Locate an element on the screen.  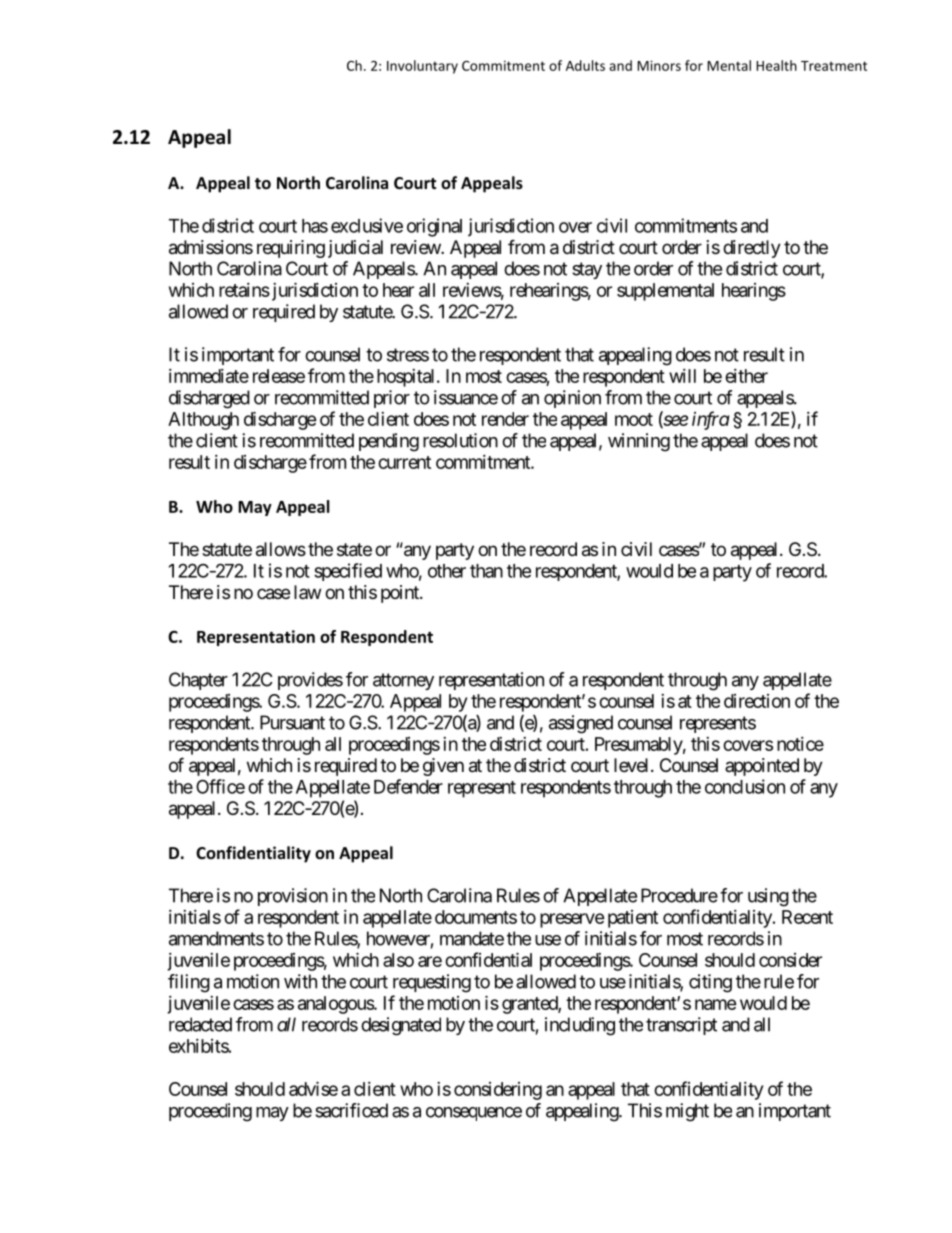
sacrificed is located at coordinates (351, 1110).
